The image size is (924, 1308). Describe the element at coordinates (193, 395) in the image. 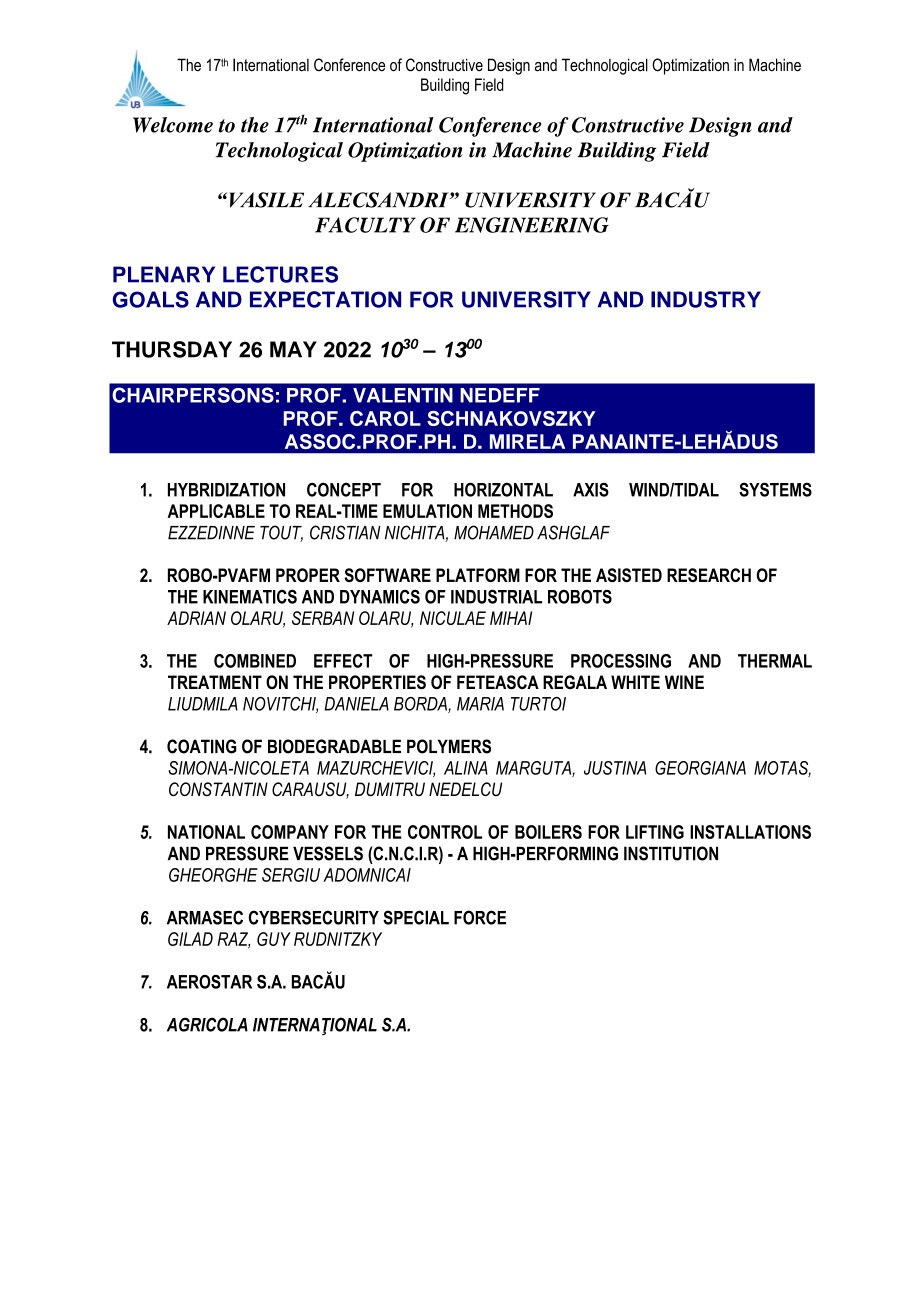

I see `CHAIRPERSONS` at that location.
